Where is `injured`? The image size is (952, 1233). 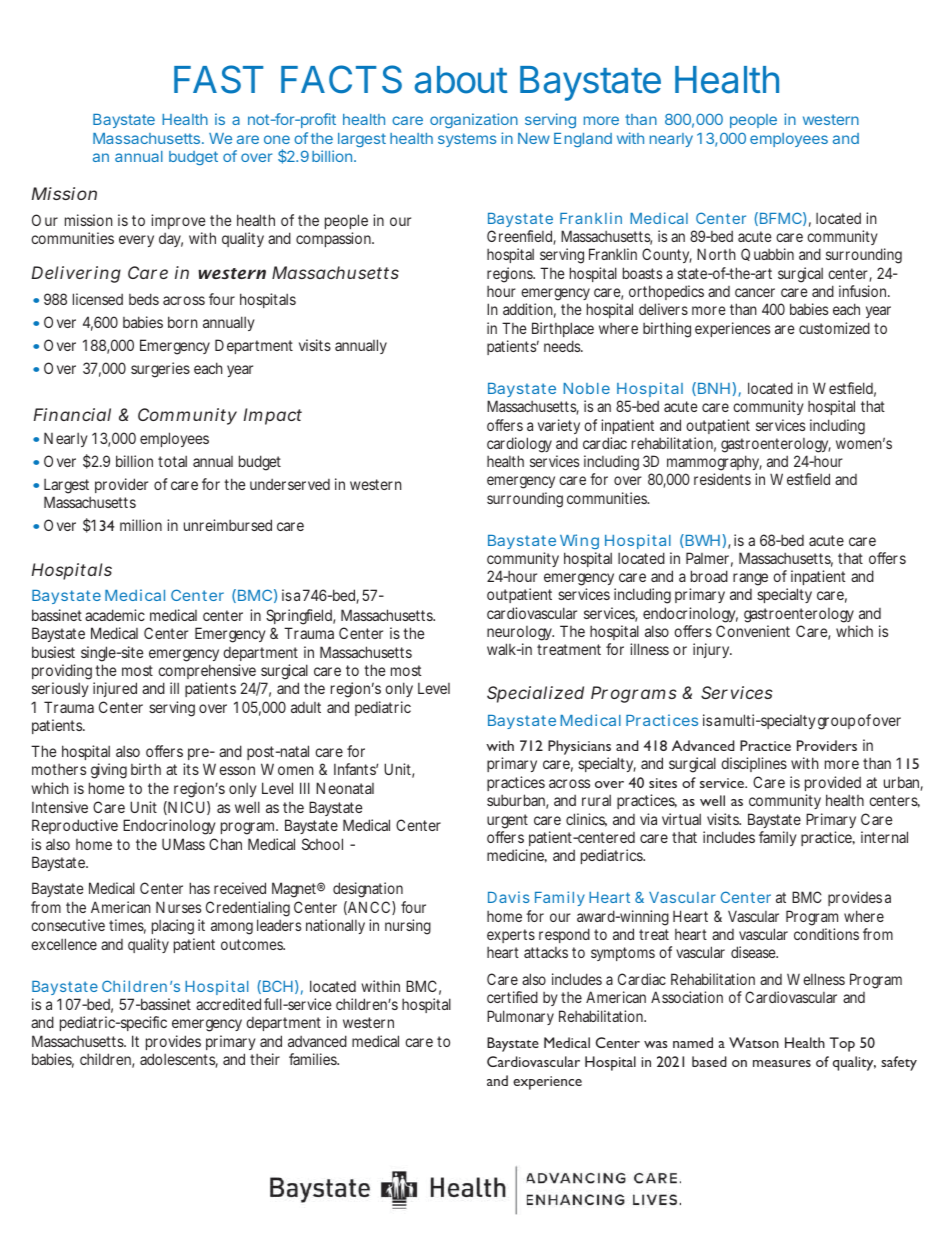
injured is located at coordinates (115, 689).
